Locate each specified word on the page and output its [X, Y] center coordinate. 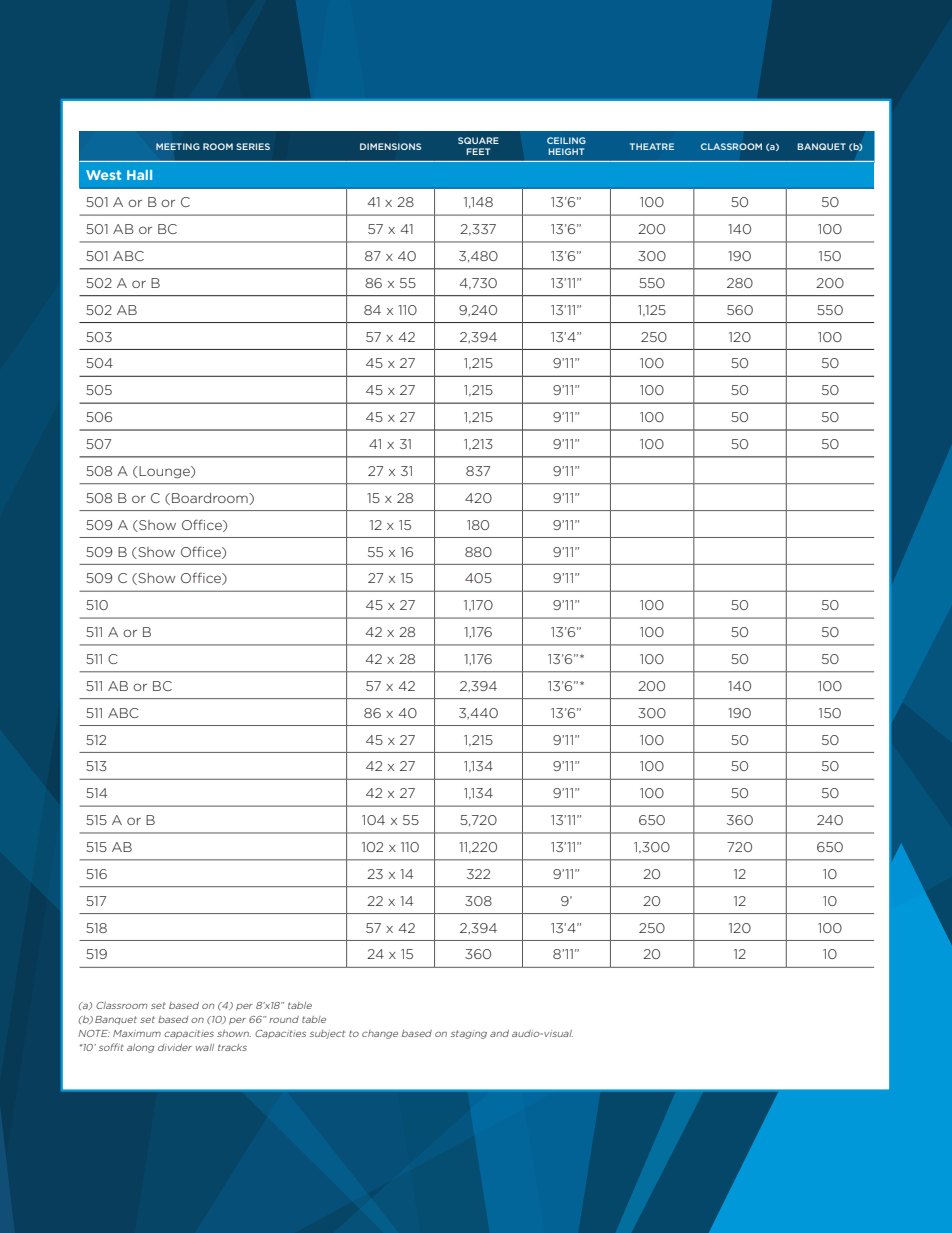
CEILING [566, 140]
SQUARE [478, 140]
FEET [478, 151]
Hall [139, 175]
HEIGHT [566, 151]
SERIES [253, 146]
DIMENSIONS [390, 146]
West [103, 175]
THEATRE [652, 146]
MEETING [178, 146]
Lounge [164, 472]
